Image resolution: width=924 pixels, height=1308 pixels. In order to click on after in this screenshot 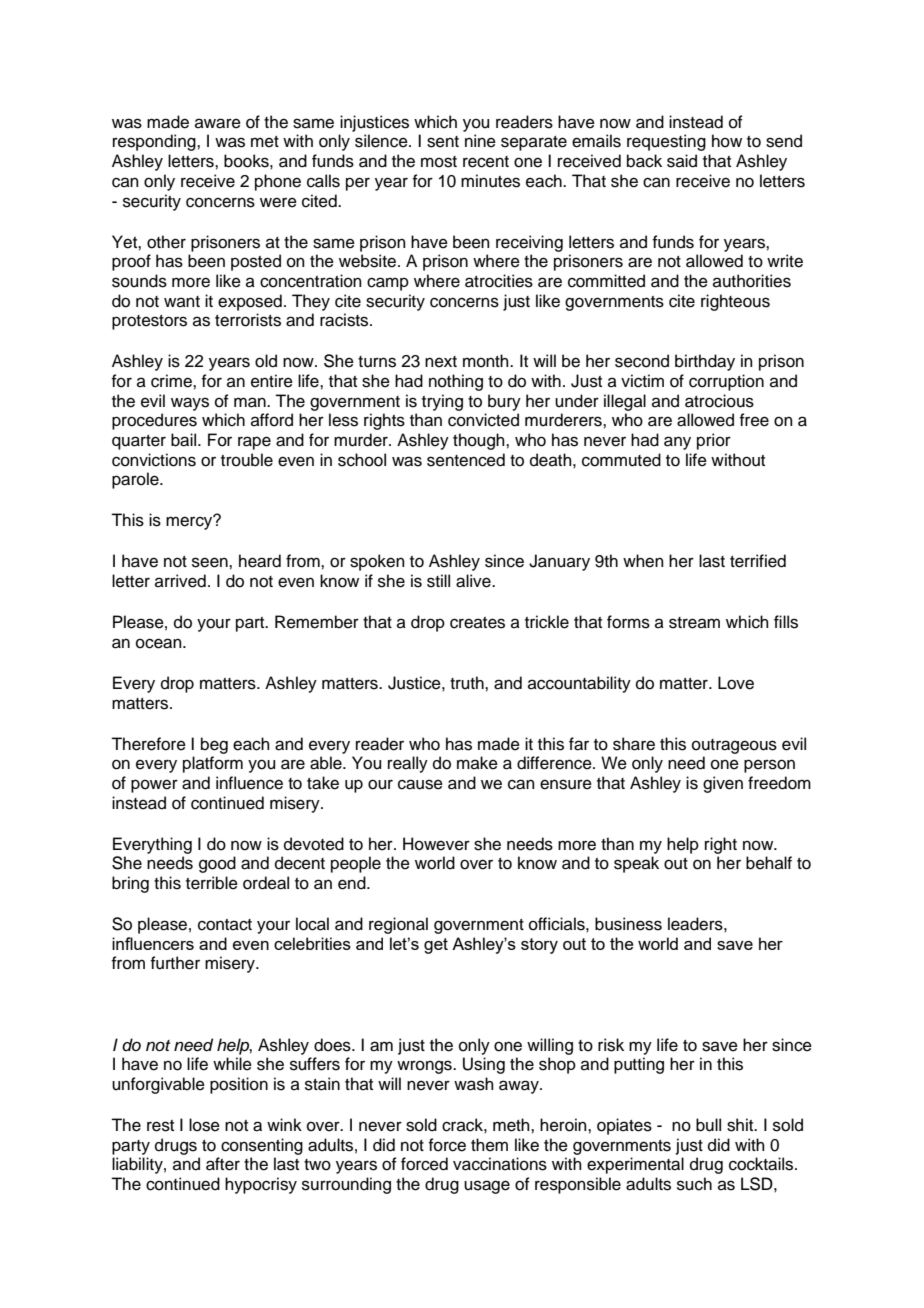, I will do `click(223, 1164)`.
